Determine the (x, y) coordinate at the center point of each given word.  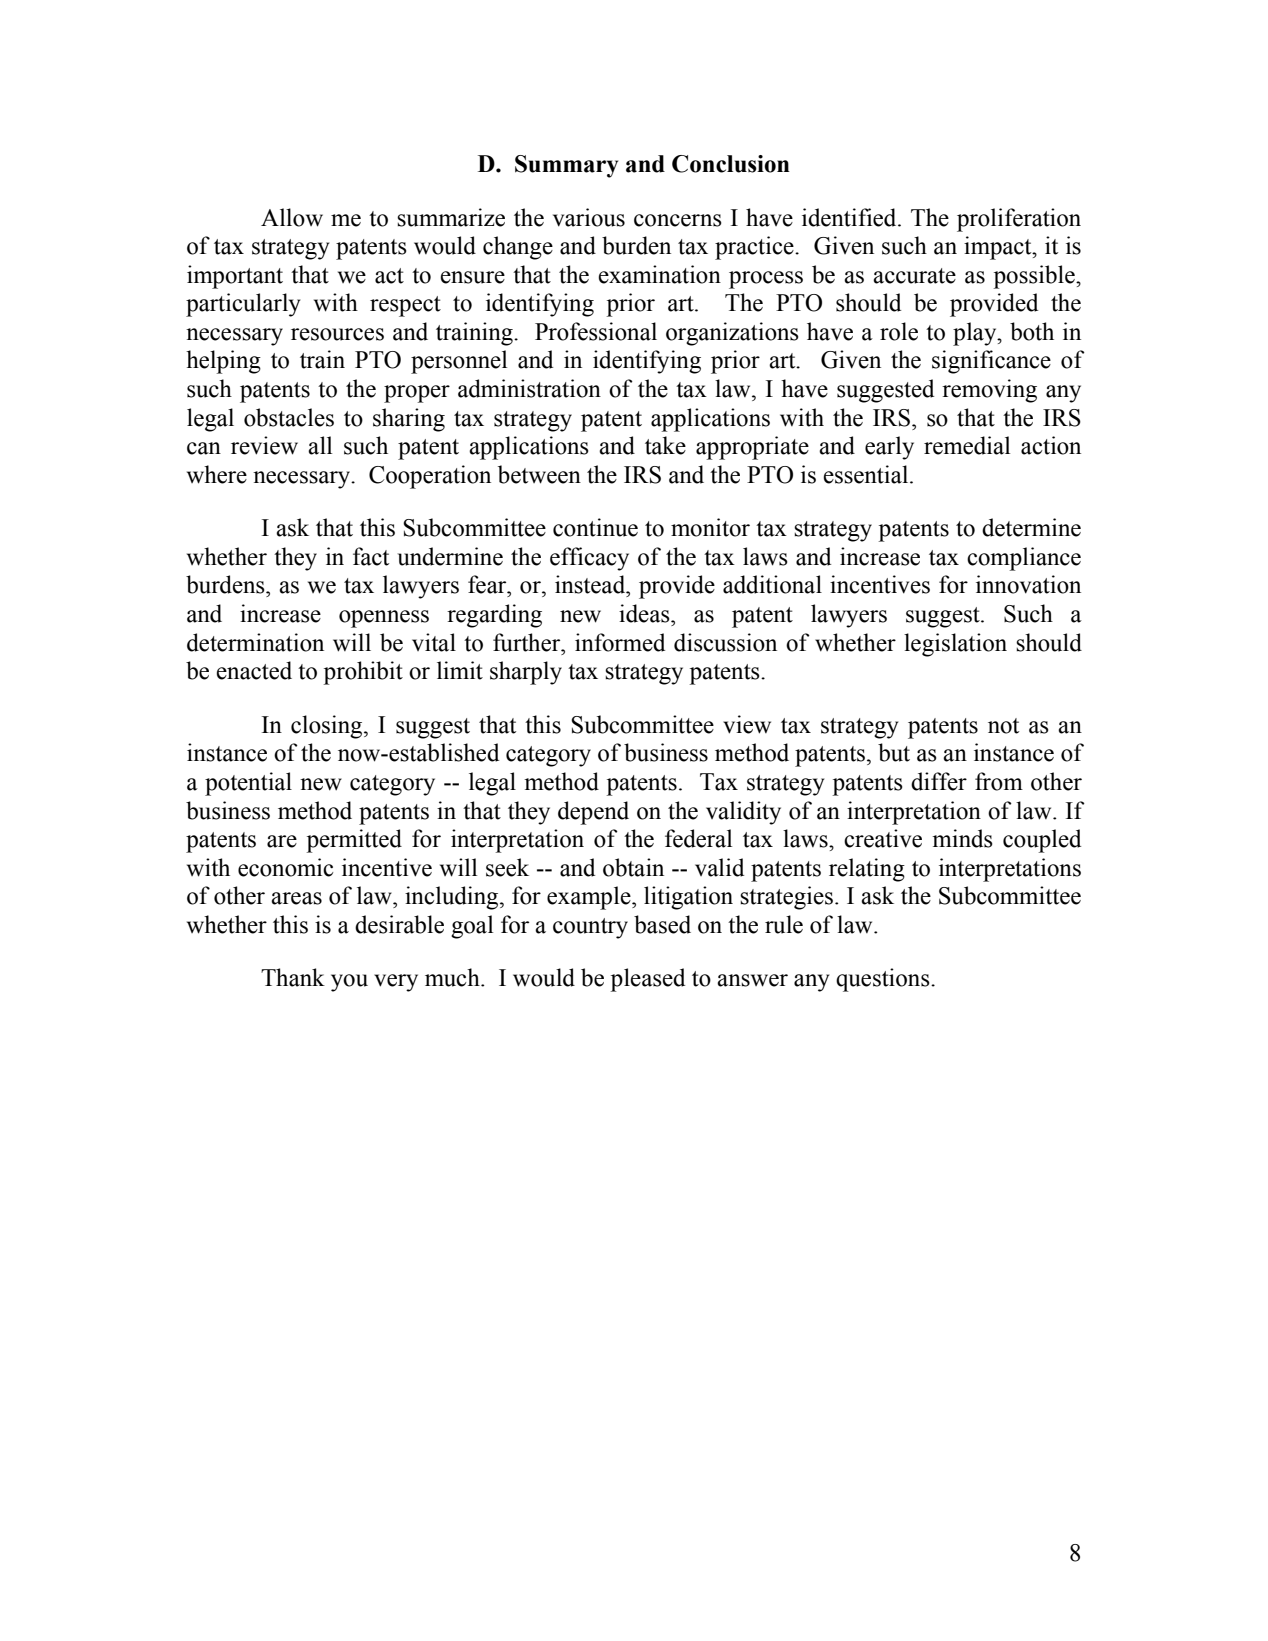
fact (371, 556)
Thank (293, 977)
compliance (1024, 559)
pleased (647, 980)
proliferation (1019, 220)
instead (591, 584)
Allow (292, 217)
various (589, 217)
